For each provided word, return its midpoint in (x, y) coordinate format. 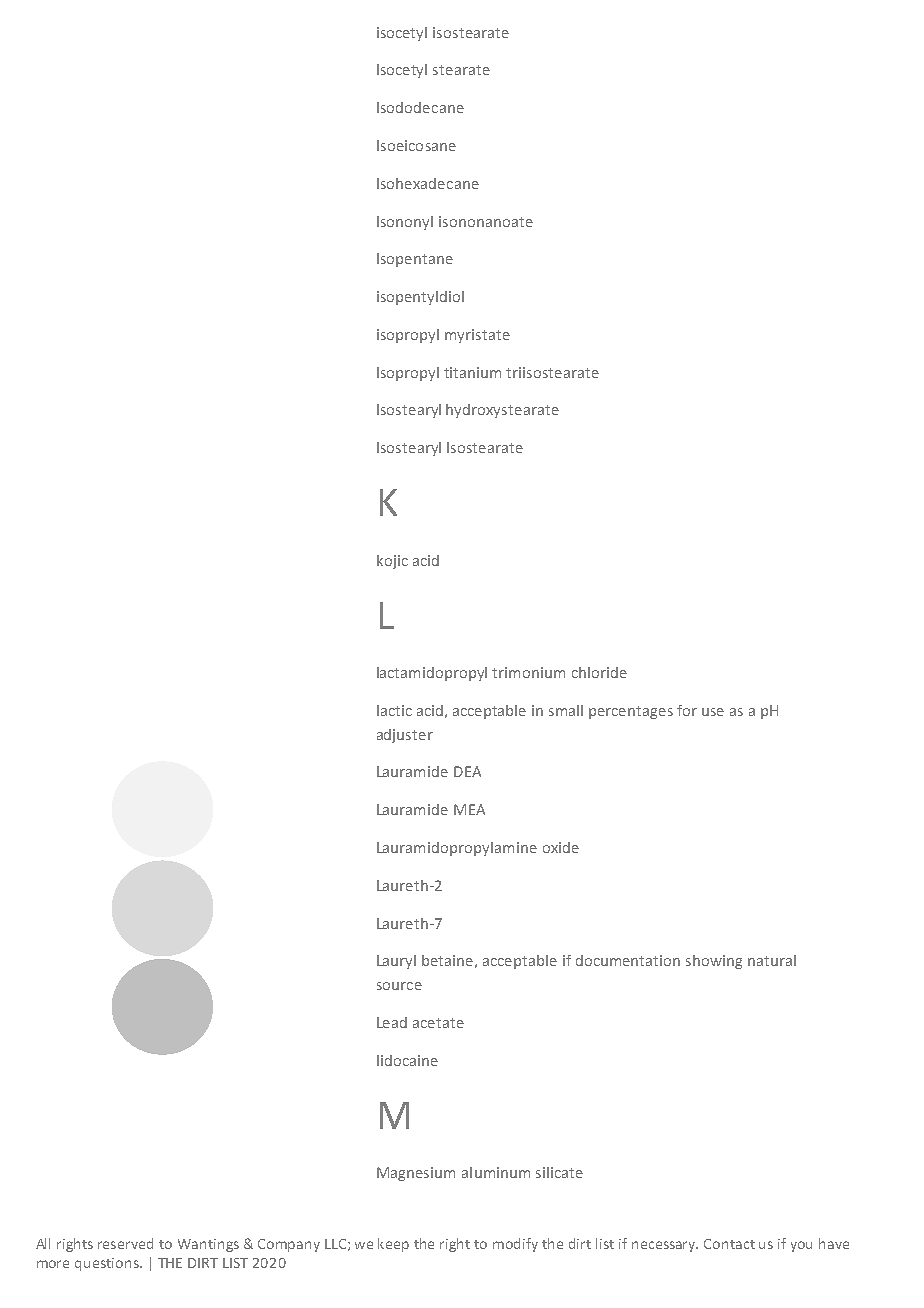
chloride (599, 672)
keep (393, 1245)
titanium (472, 372)
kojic (392, 562)
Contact (729, 1244)
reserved (125, 1243)
